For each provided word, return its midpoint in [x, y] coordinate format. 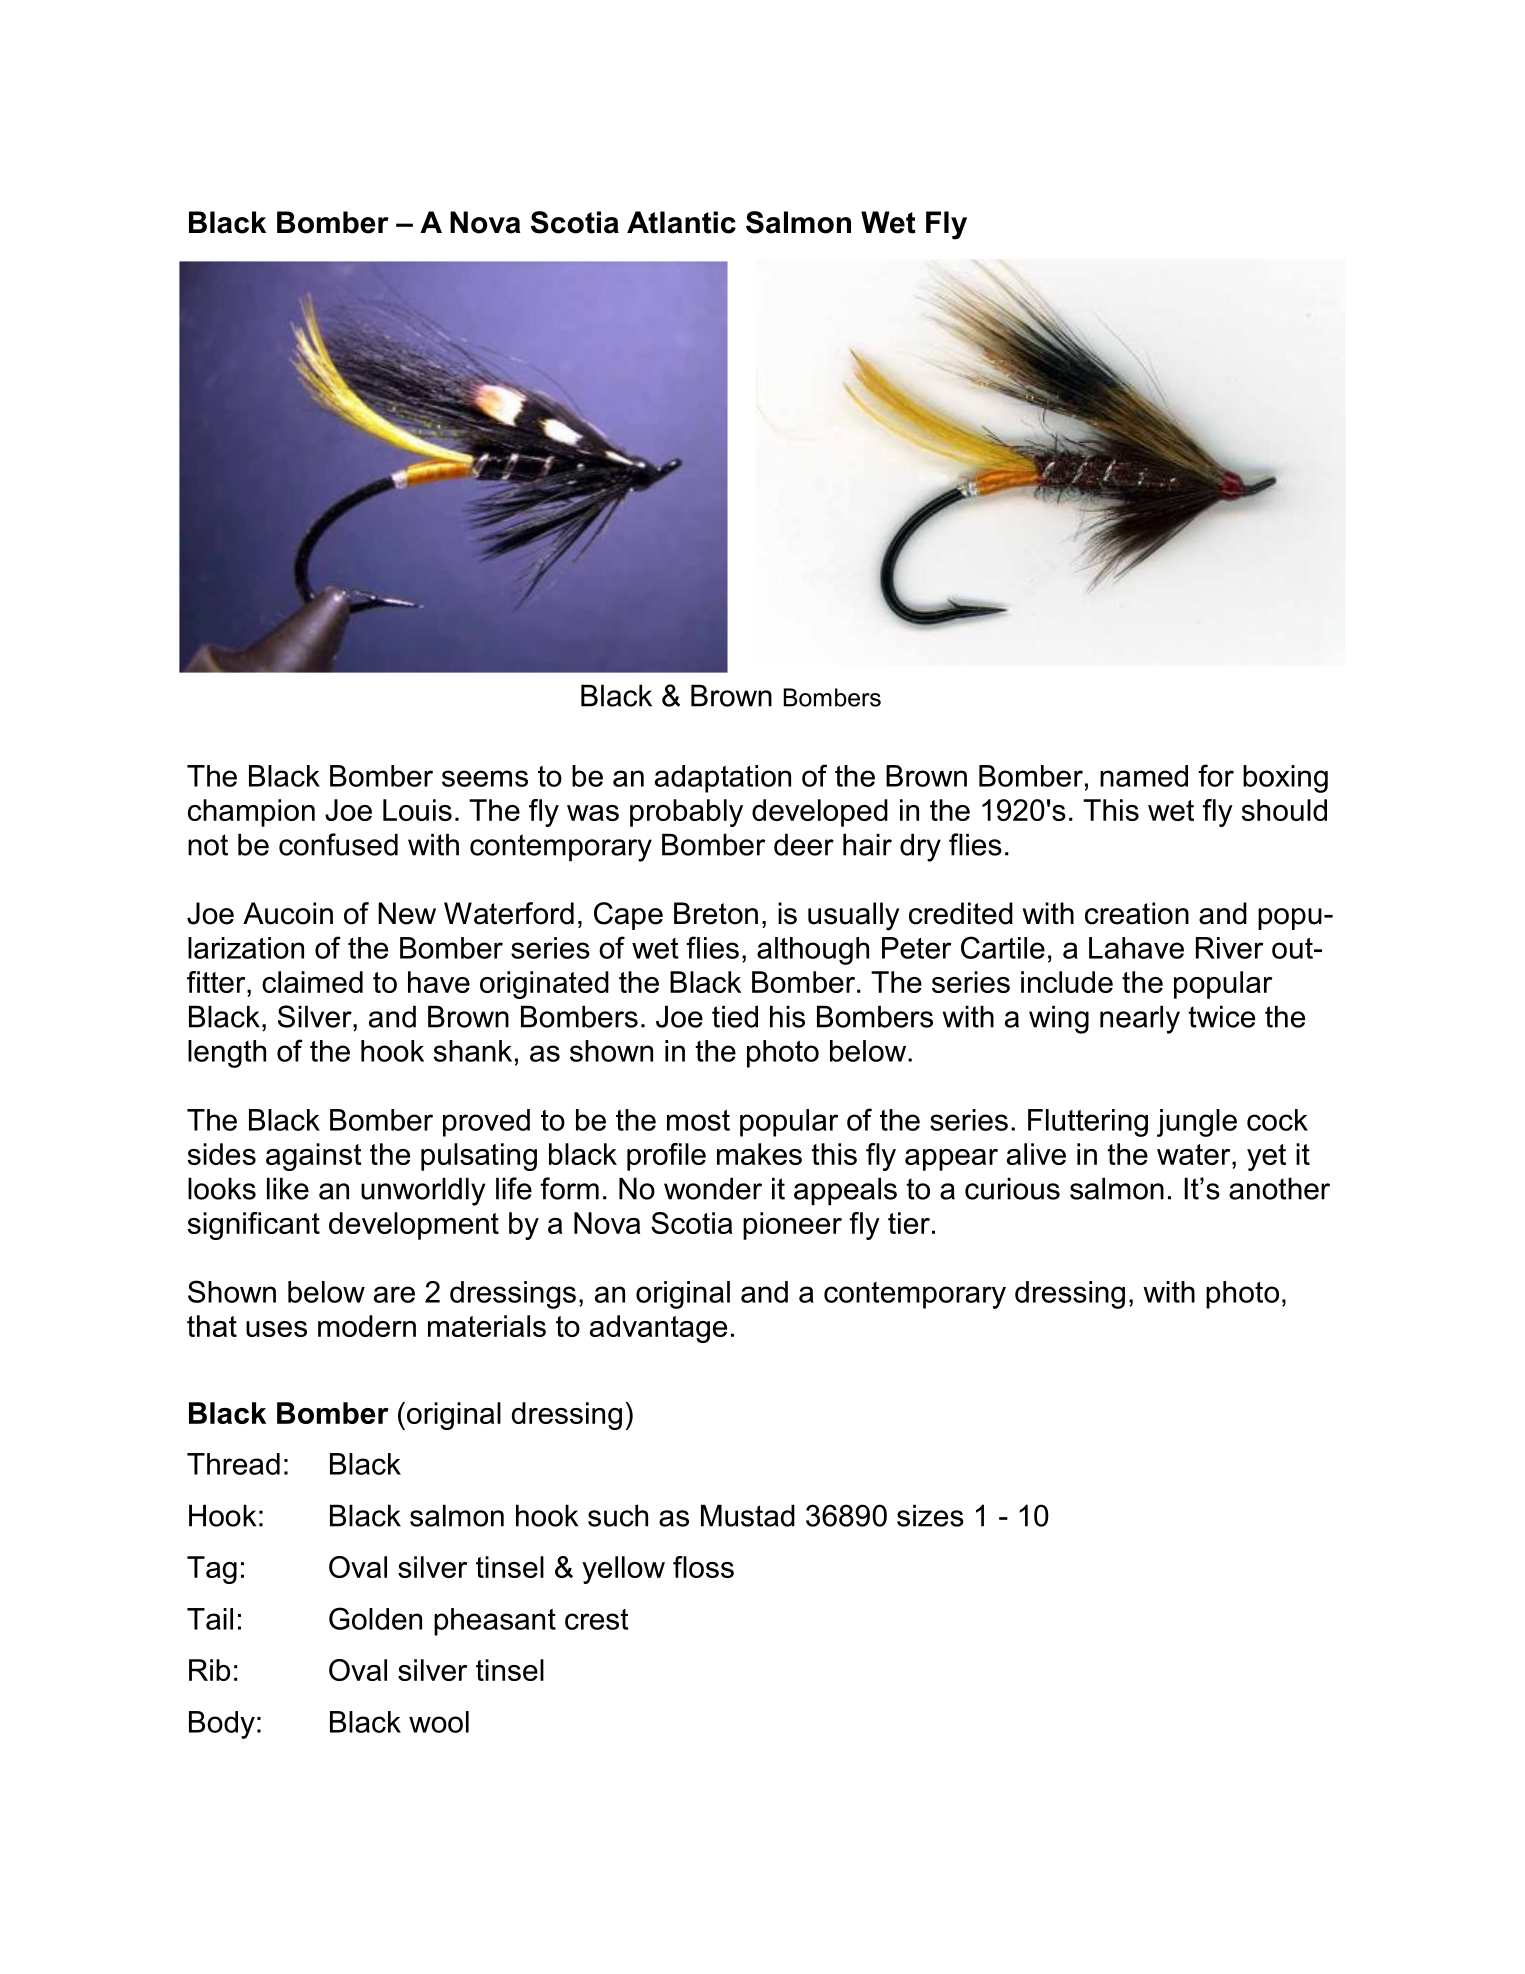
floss [703, 1567]
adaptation [723, 779]
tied [735, 1016]
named [1144, 776]
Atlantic [681, 222]
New [407, 913]
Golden [375, 1618]
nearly [1140, 1019]
